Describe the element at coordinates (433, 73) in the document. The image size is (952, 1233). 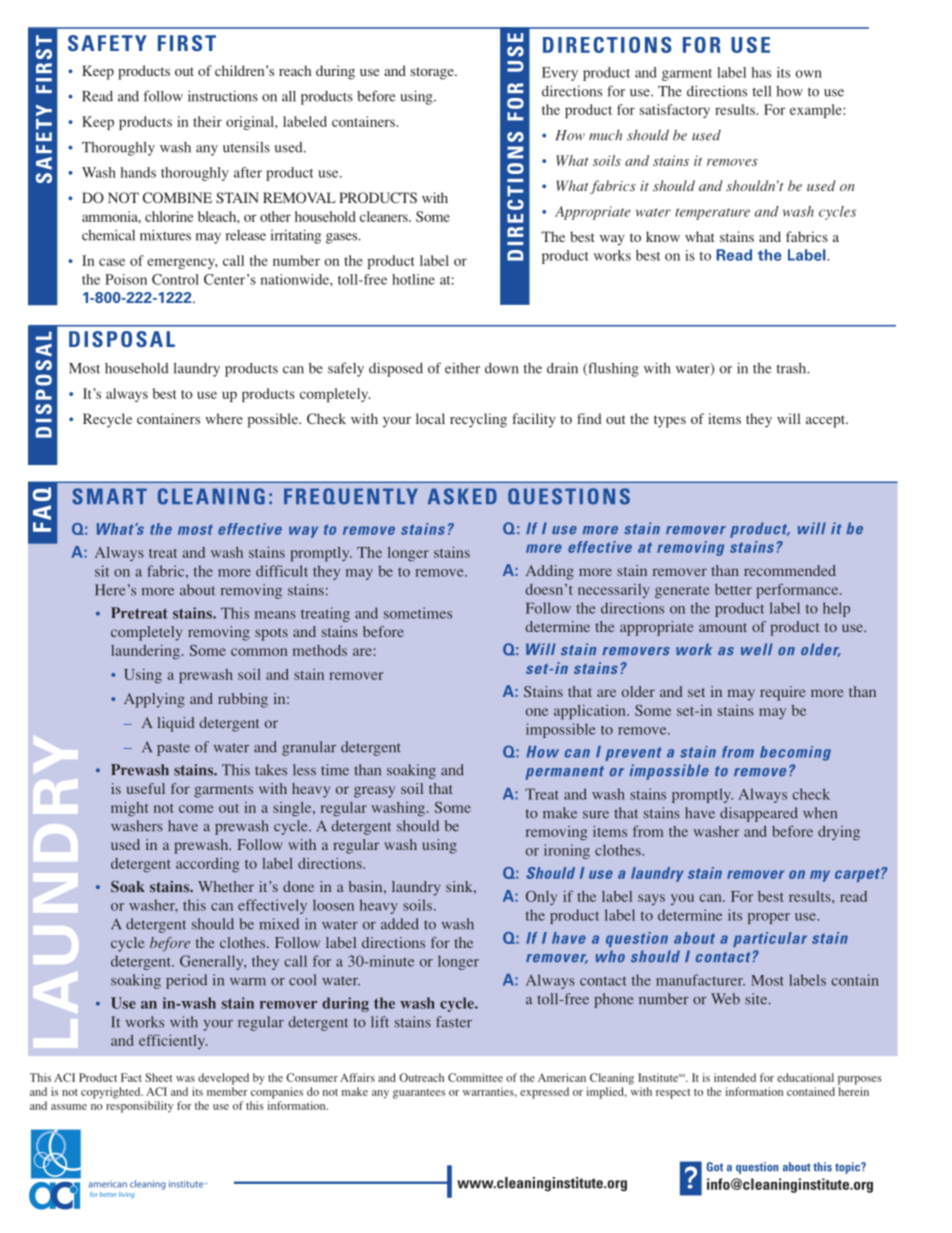
I see `storage` at that location.
